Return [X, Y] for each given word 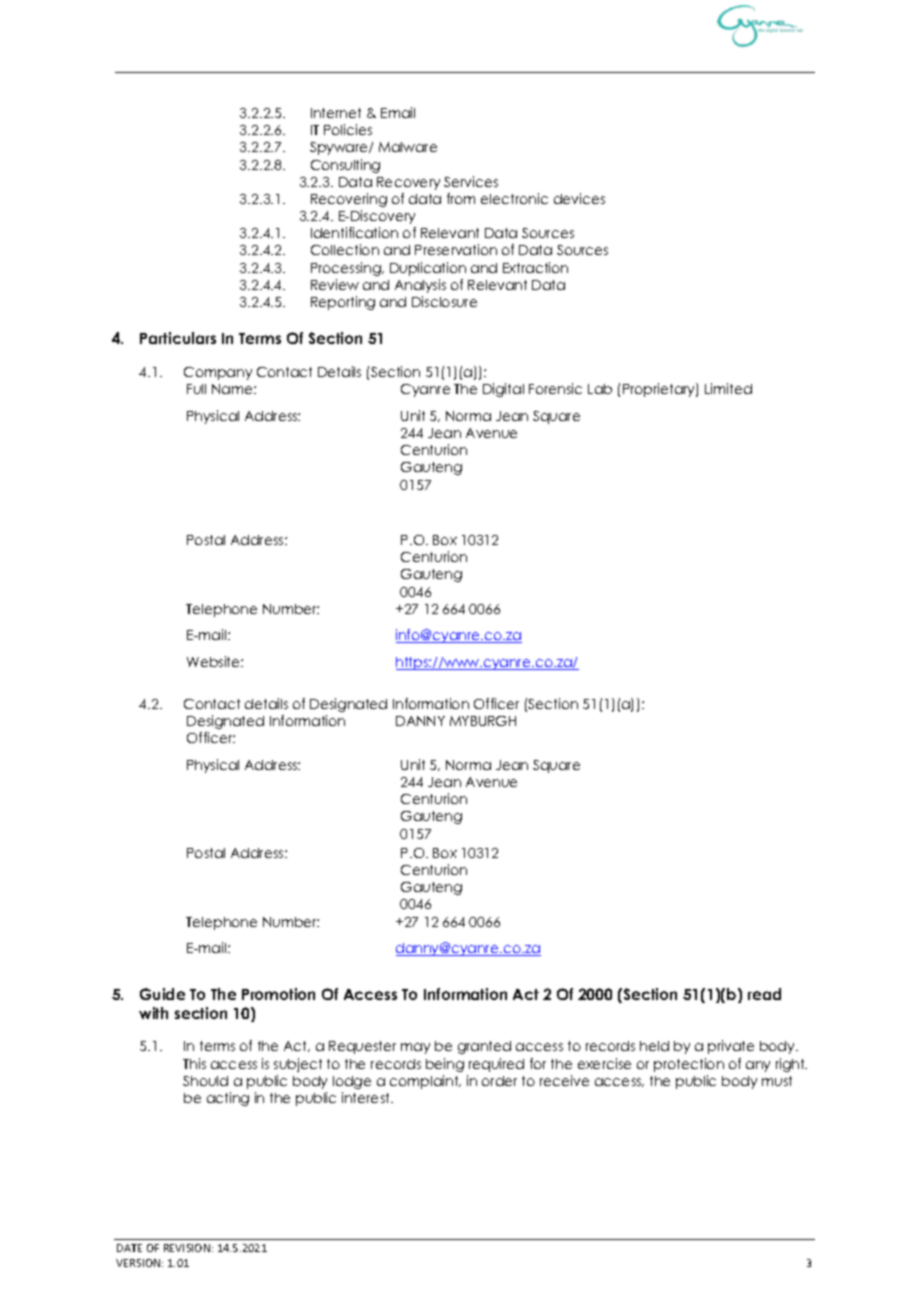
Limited [728, 388]
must [777, 1081]
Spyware [340, 148]
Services [471, 181]
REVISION [187, 1248]
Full [196, 389]
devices [579, 198]
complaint [425, 1082]
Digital [503, 390]
